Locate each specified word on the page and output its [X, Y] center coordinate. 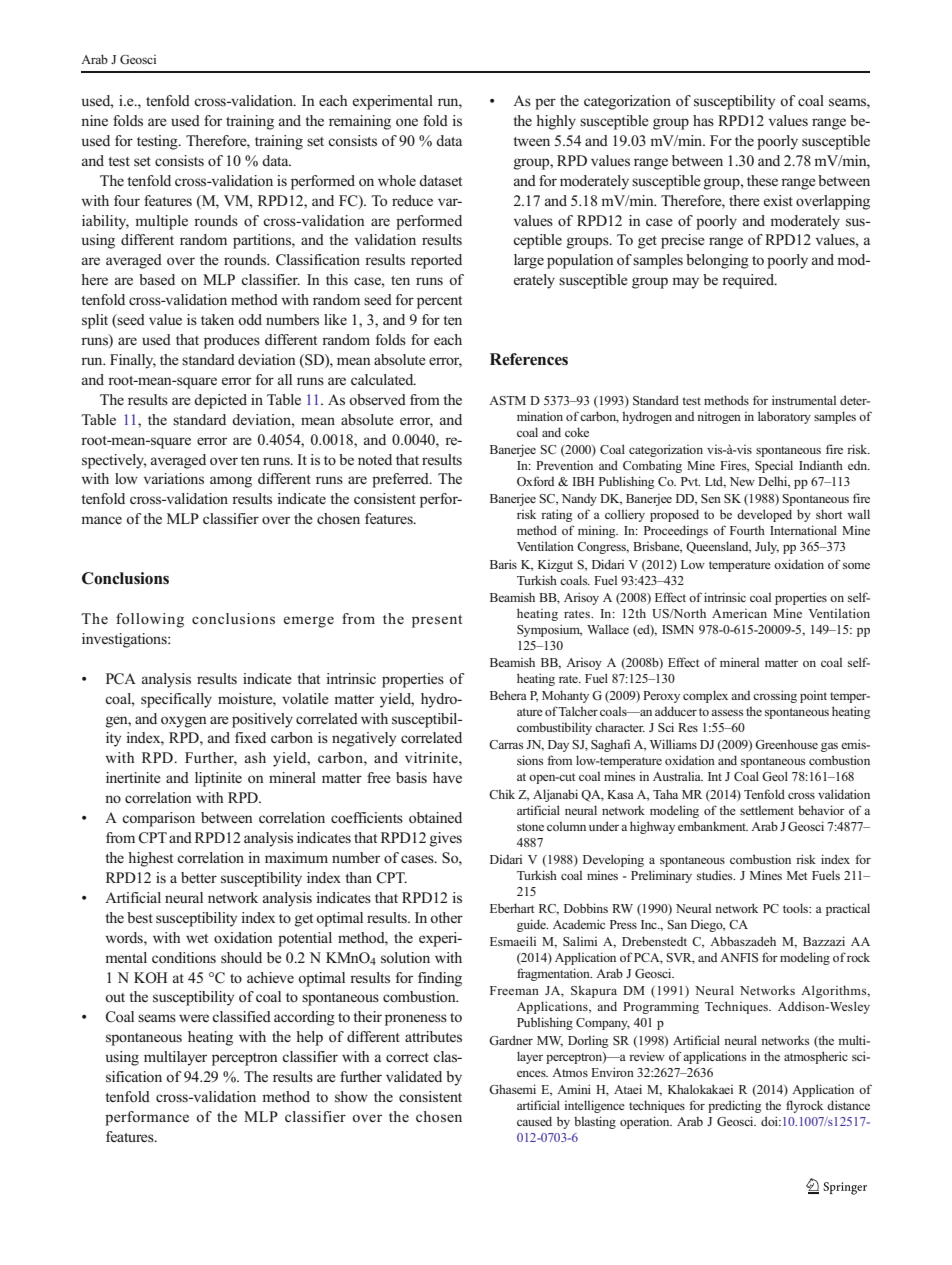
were [194, 1018]
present [437, 621]
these [762, 181]
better [199, 877]
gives [446, 839]
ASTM [507, 400]
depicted [220, 401]
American [739, 613]
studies [716, 875]
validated [414, 1076]
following [150, 620]
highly [556, 122]
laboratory [784, 417]
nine [94, 120]
